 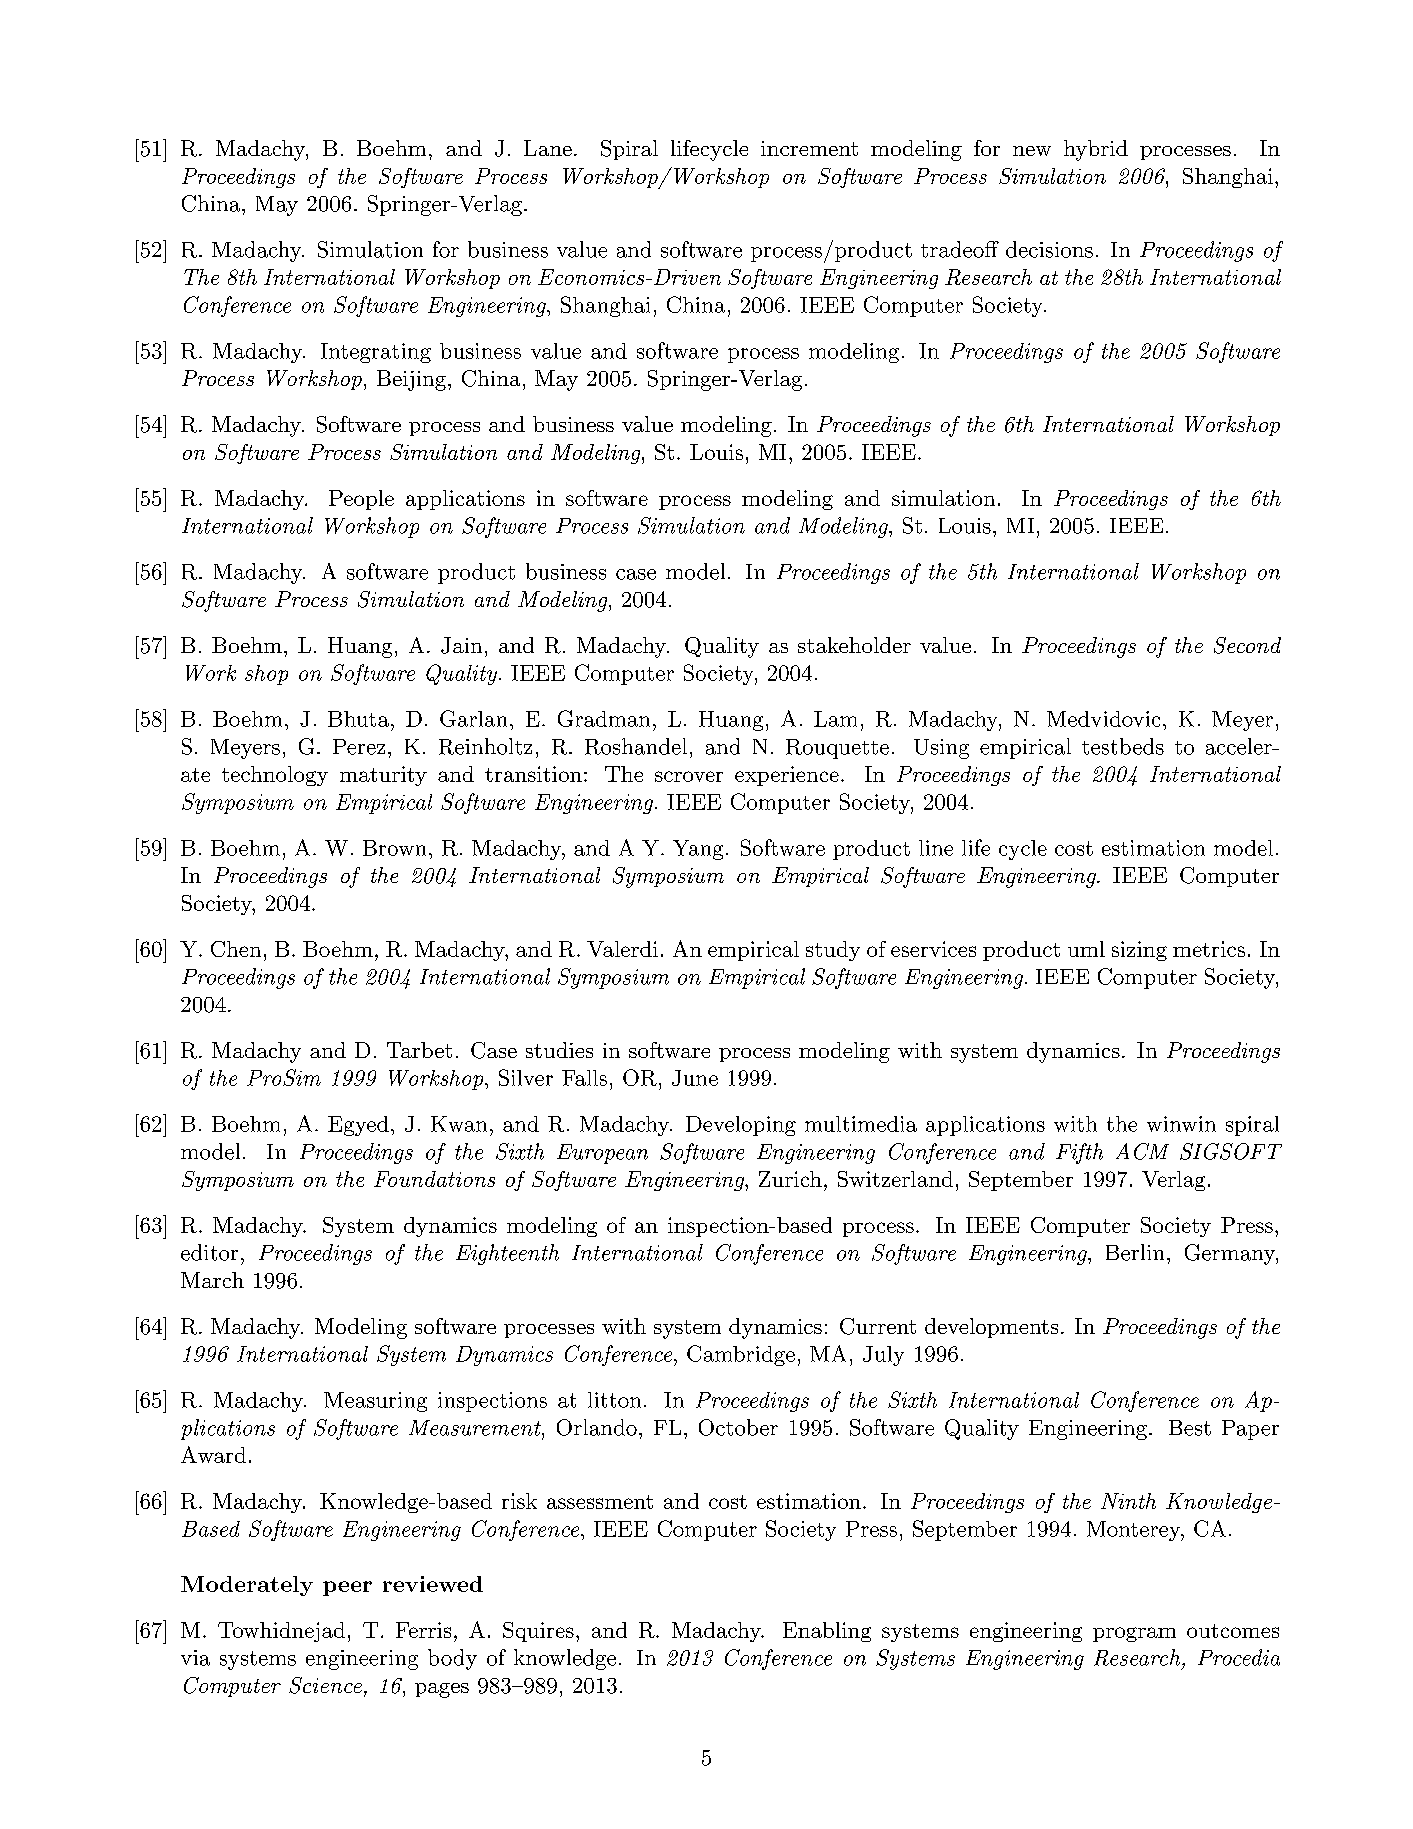 What do you see at coordinates (325, 1685) in the document?
I see `Science` at bounding box center [325, 1685].
